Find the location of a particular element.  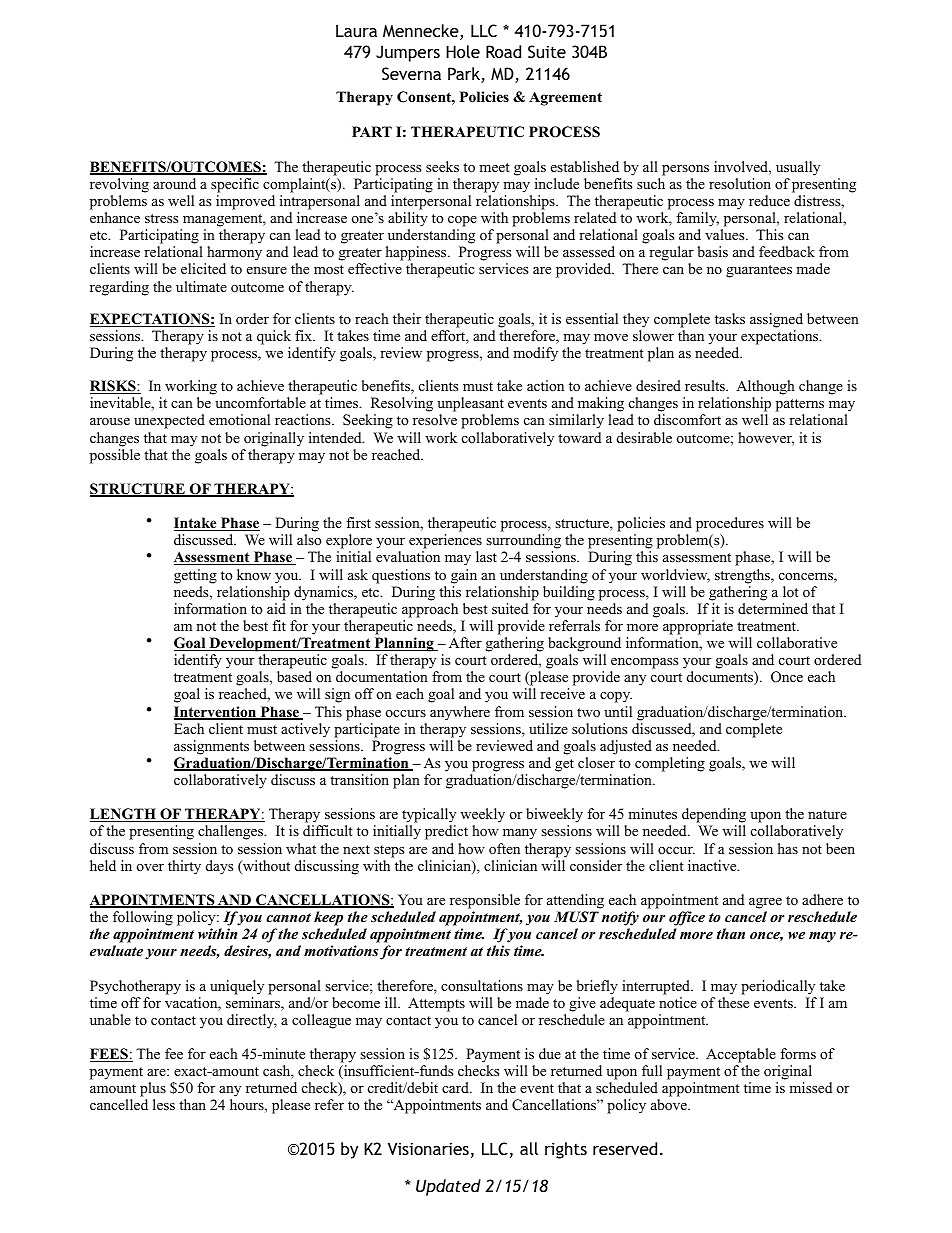

challenges is located at coordinates (232, 832).
